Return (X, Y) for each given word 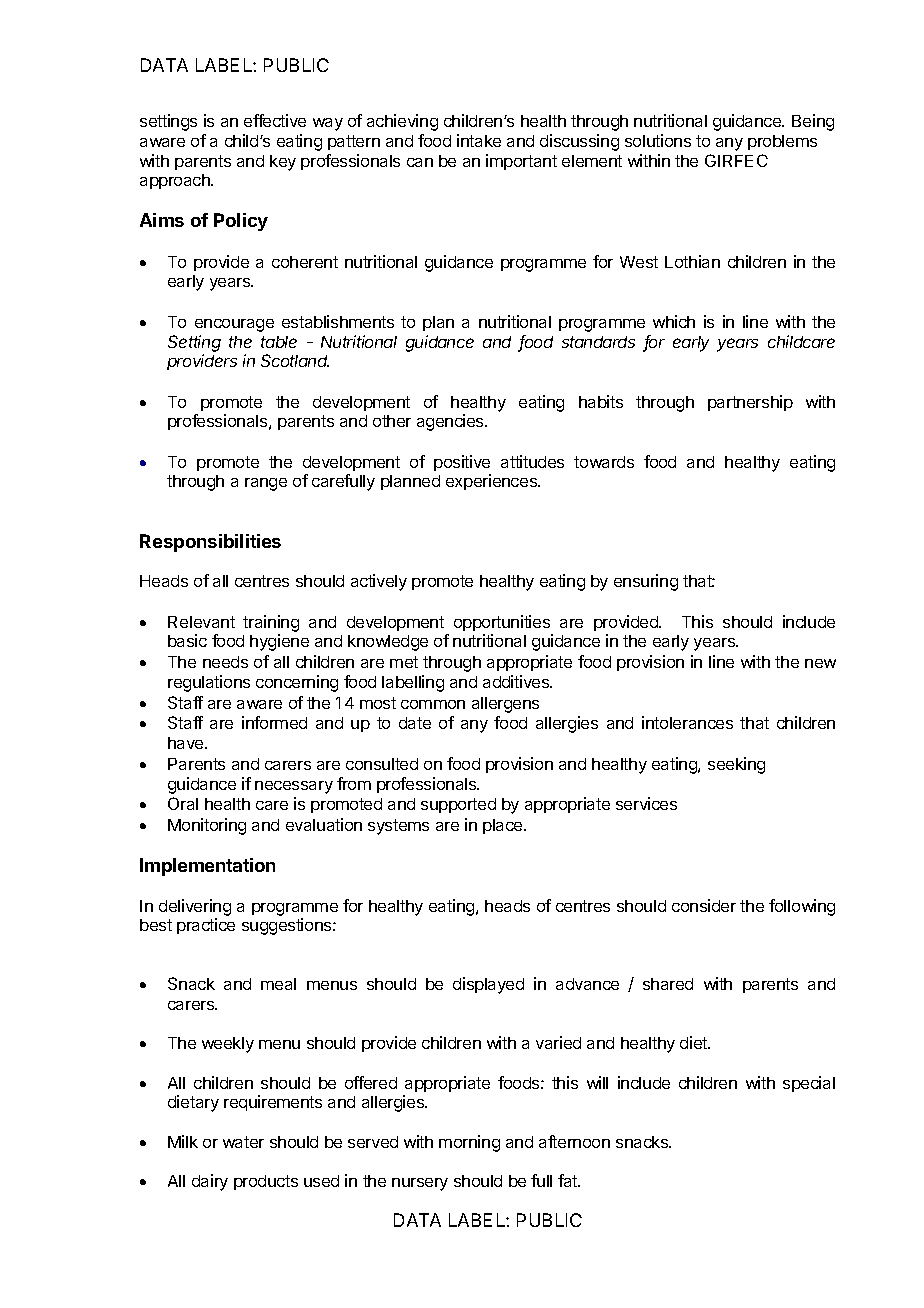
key (283, 163)
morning (469, 1143)
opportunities (502, 623)
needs (225, 662)
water (243, 1142)
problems (782, 142)
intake (479, 140)
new (820, 663)
